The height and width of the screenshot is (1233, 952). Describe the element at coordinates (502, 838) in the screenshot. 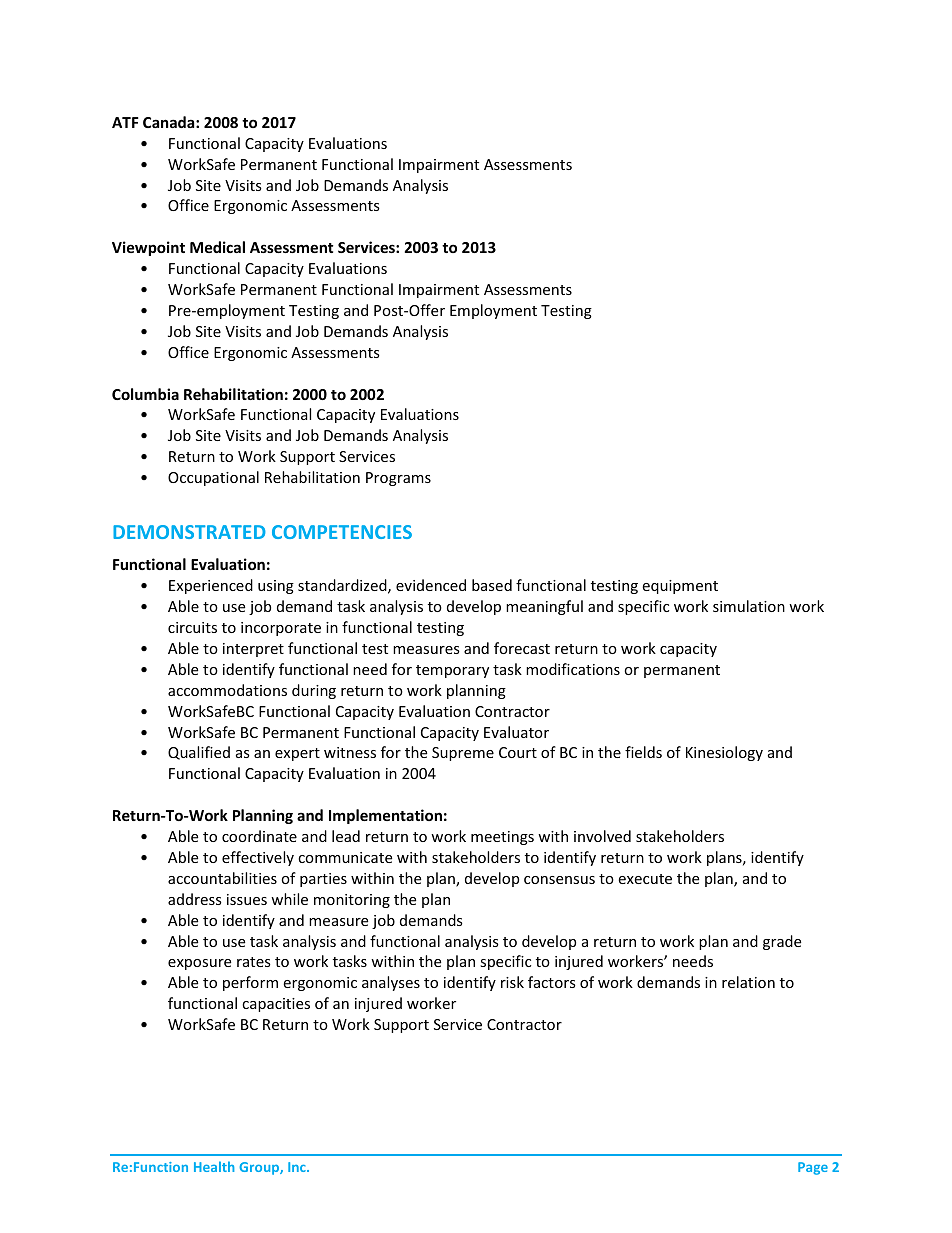

I see `meetings` at that location.
